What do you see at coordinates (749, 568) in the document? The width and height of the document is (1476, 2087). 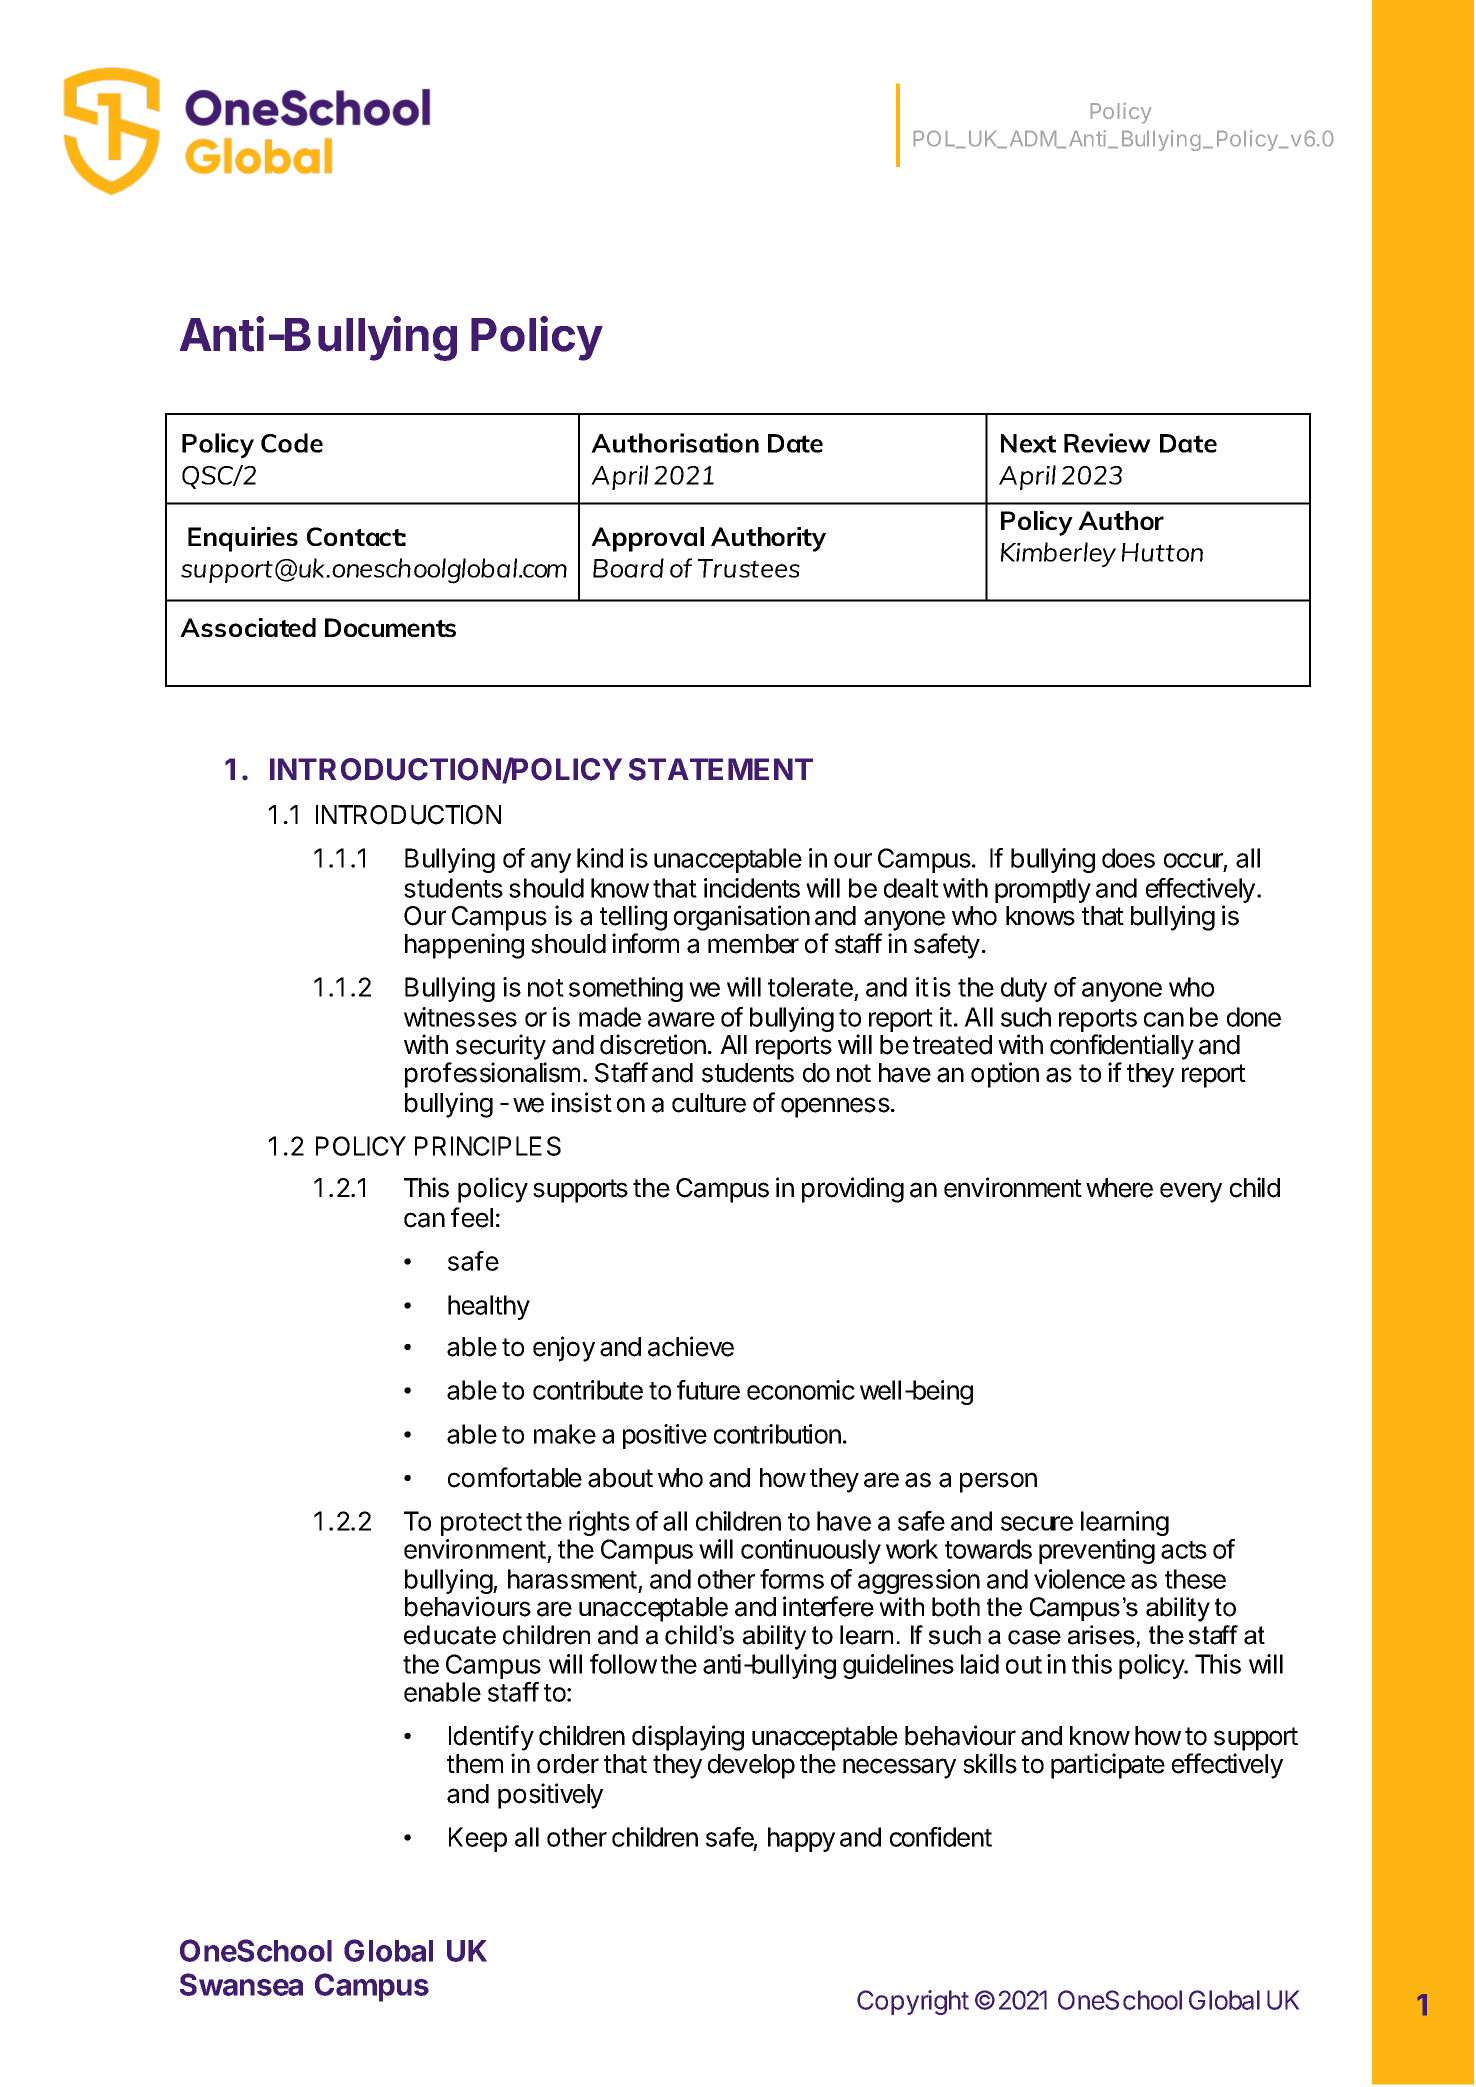 I see `Trustees` at bounding box center [749, 568].
